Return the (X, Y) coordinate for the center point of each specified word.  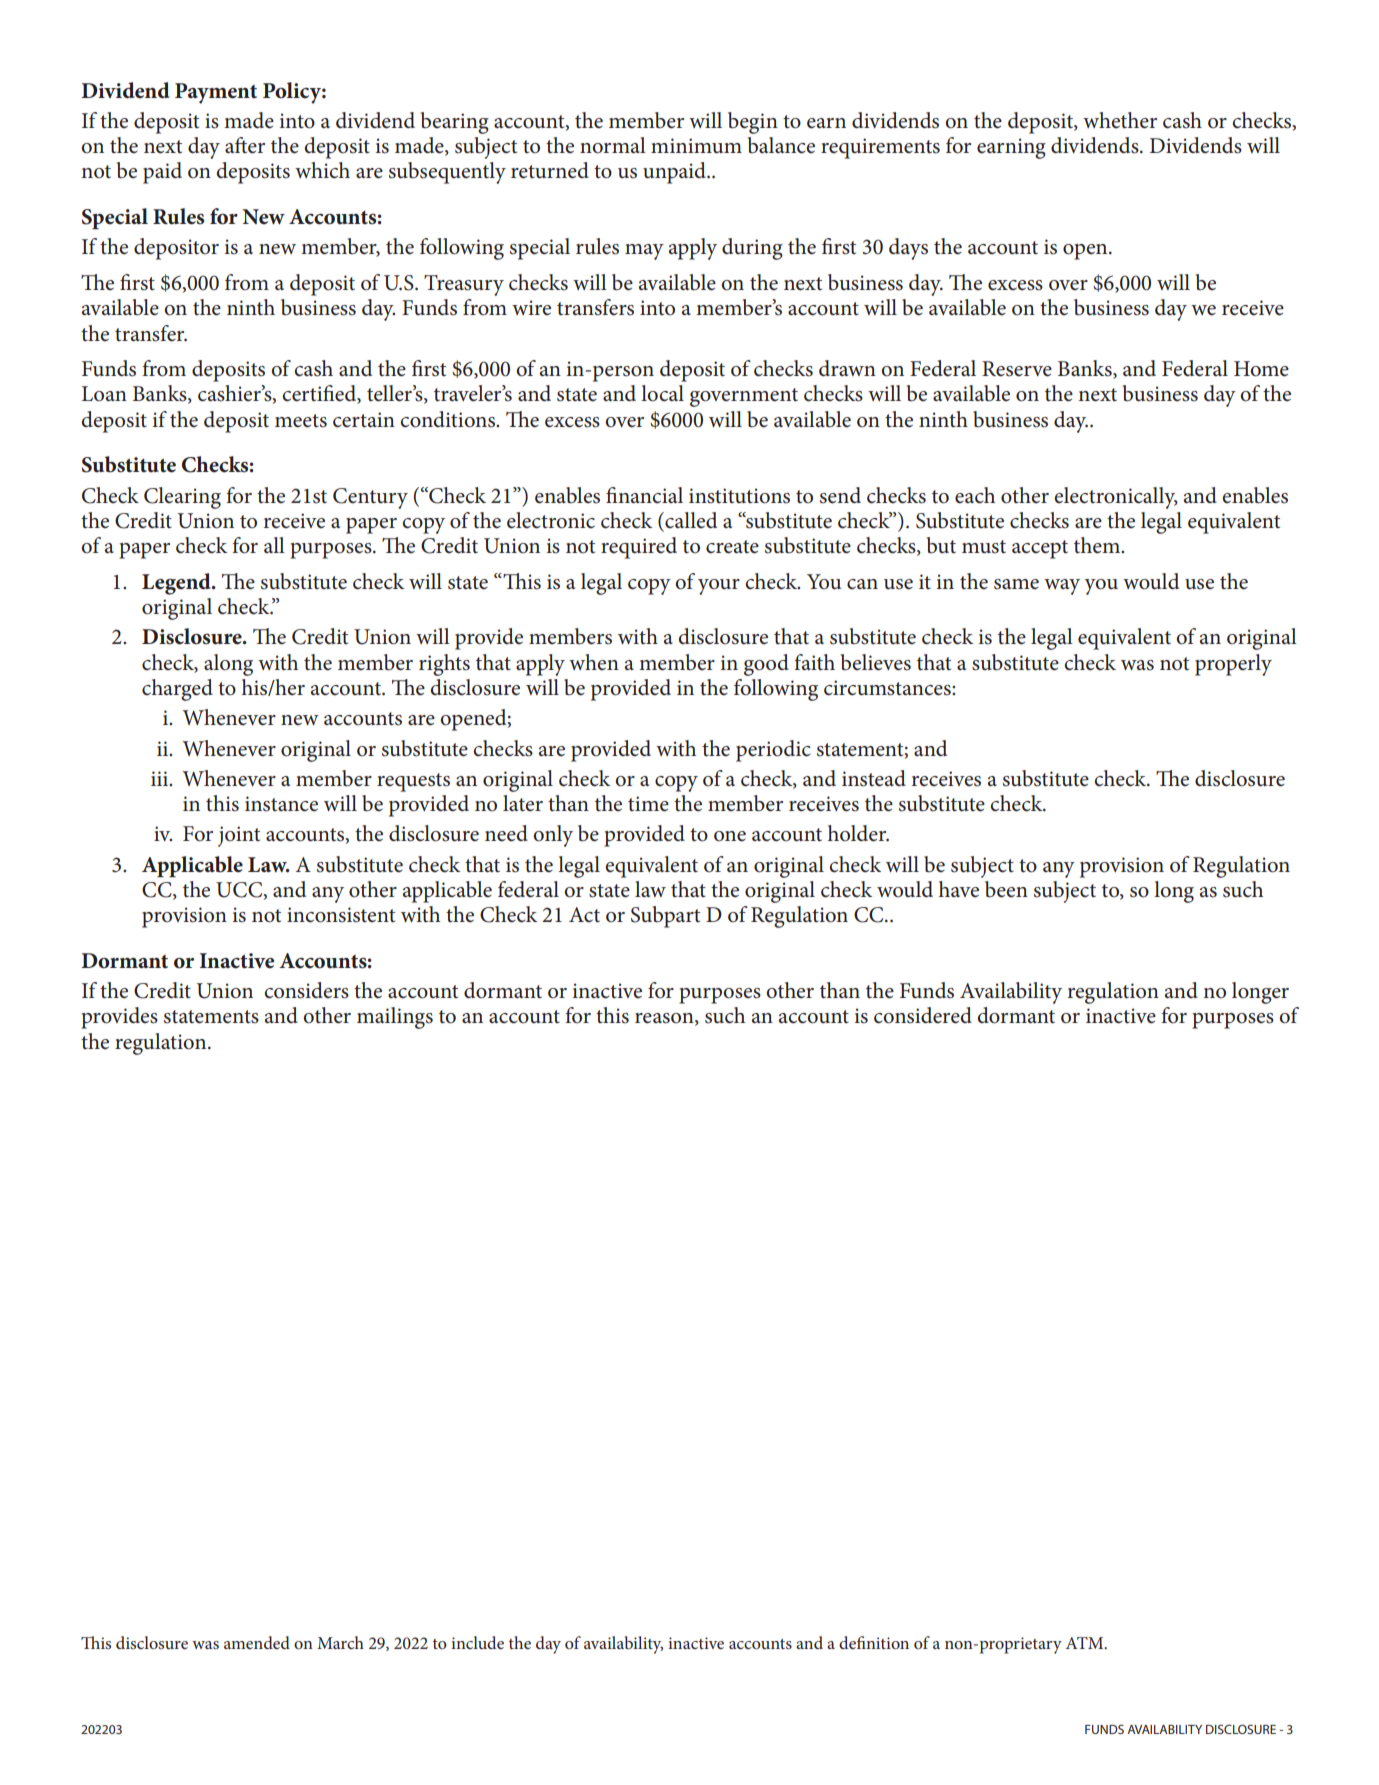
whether (1120, 120)
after (245, 145)
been (1006, 889)
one (730, 836)
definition (874, 1642)
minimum (696, 146)
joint (239, 836)
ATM (1086, 1643)
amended (257, 1642)
